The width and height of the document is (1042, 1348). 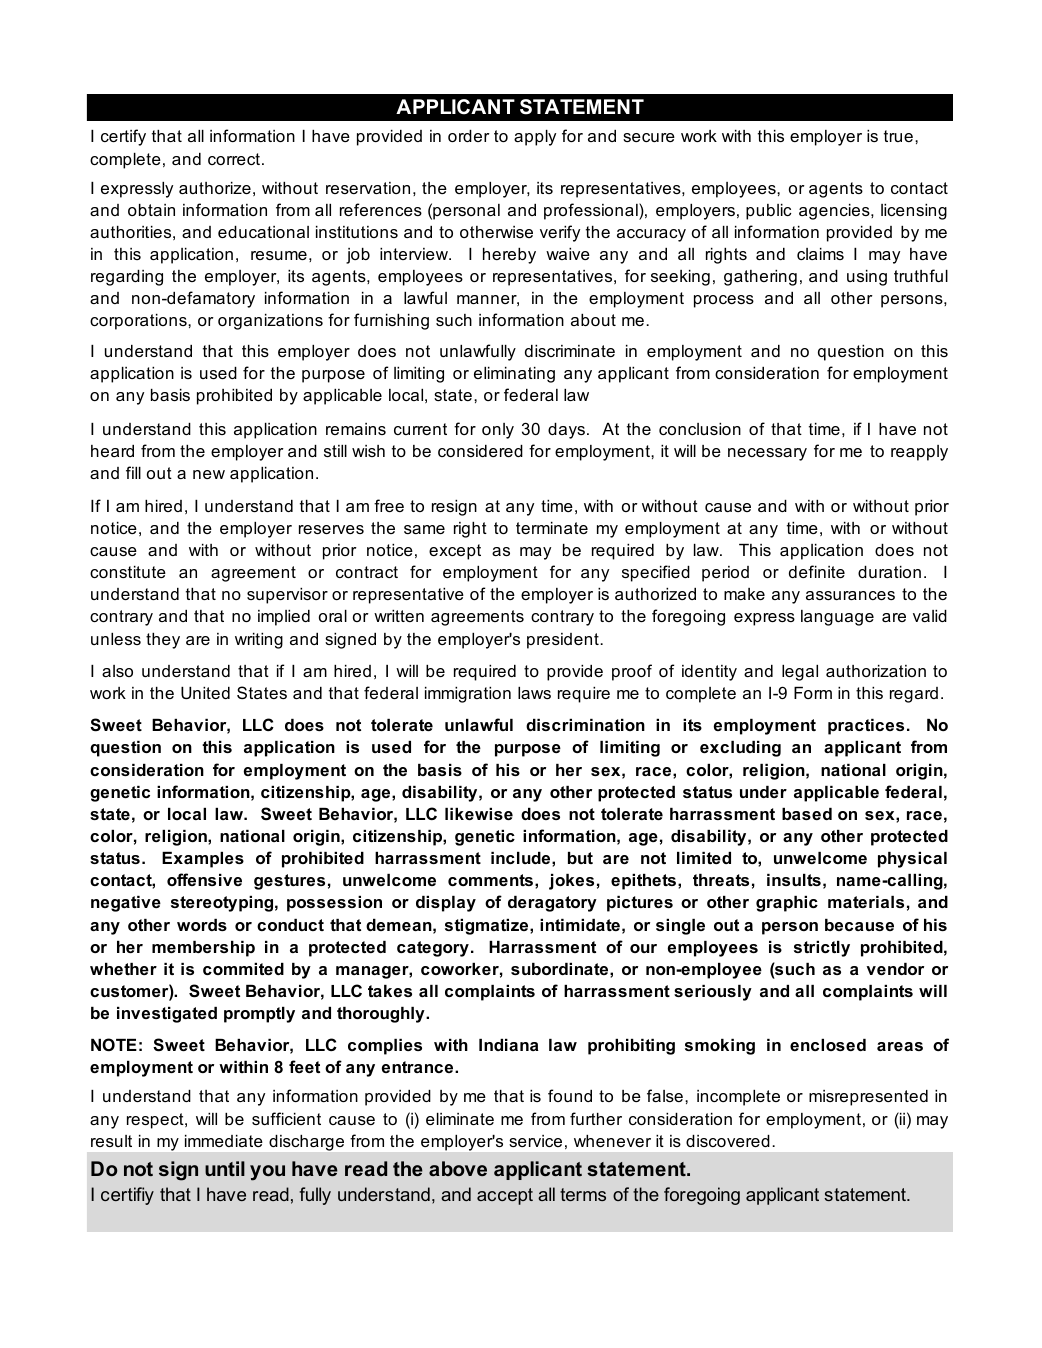 What do you see at coordinates (205, 693) in the document?
I see `United` at bounding box center [205, 693].
